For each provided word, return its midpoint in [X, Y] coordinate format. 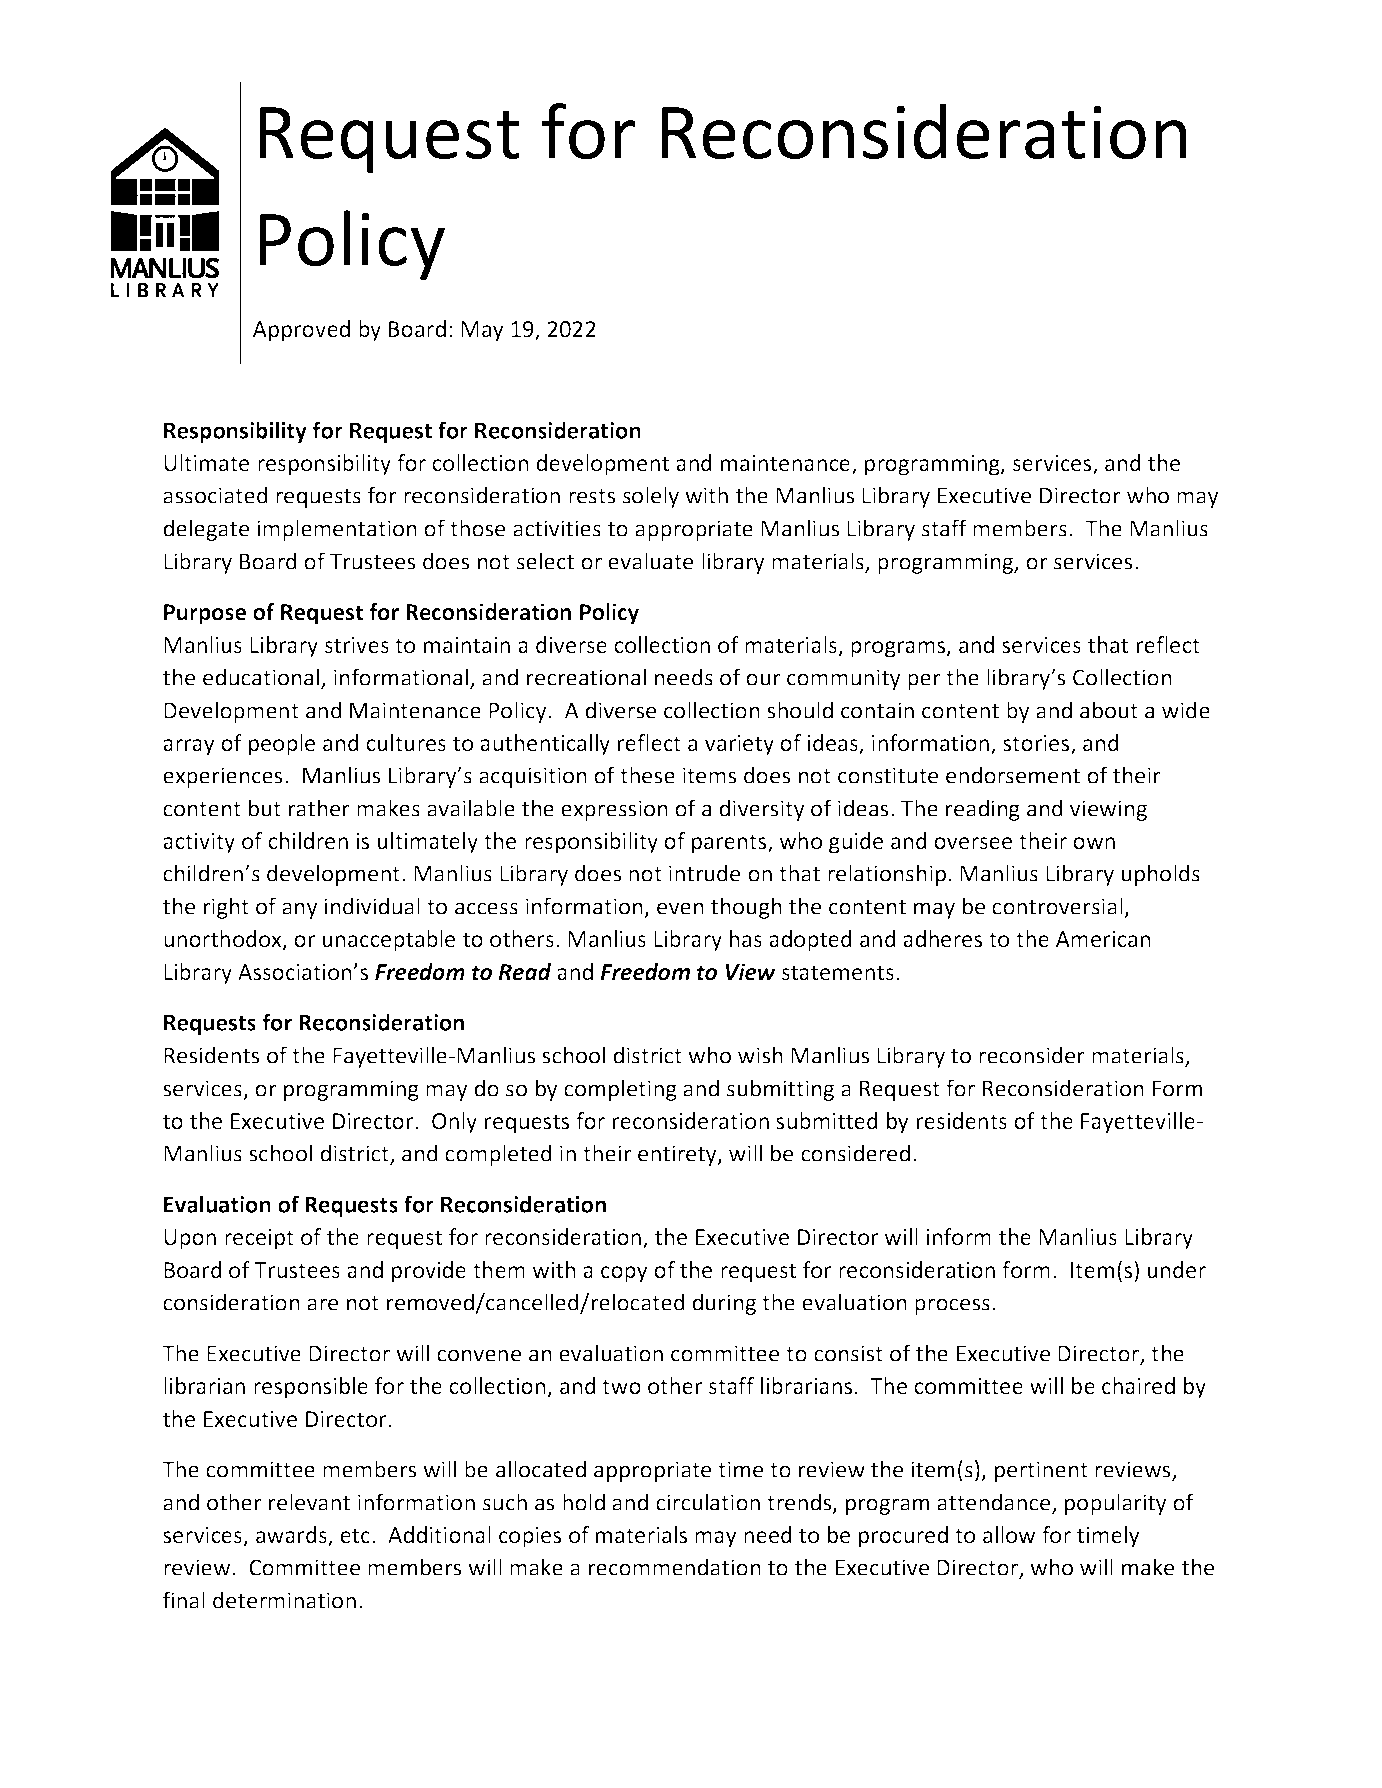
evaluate [650, 561]
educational [262, 678]
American [1103, 939]
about [1109, 710]
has [746, 938]
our [763, 679]
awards [292, 1536]
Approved [301, 331]
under [1177, 1269]
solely [651, 497]
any [300, 910]
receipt [259, 1239]
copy [624, 1274]
